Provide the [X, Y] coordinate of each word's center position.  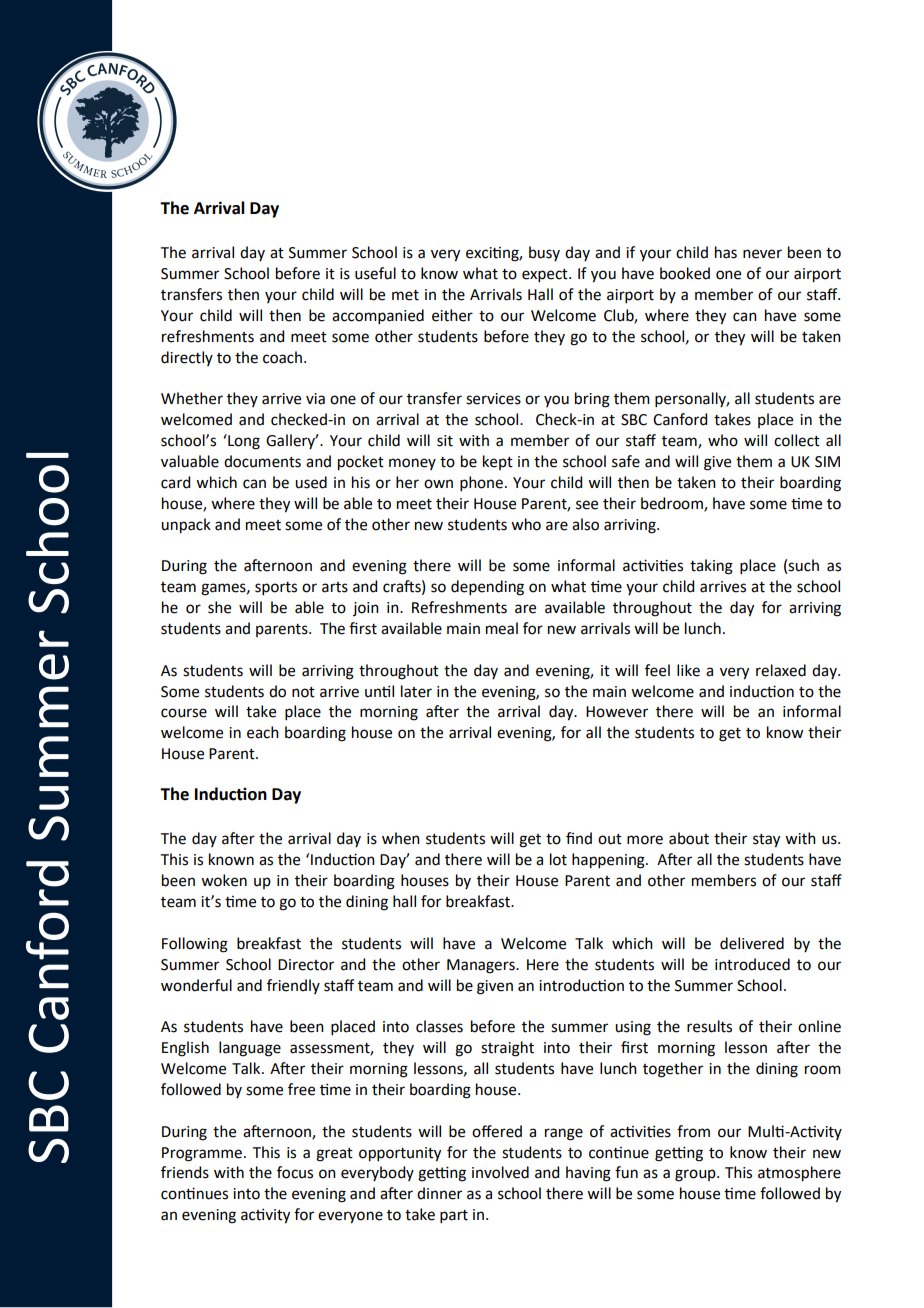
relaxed [781, 670]
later [416, 691]
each [263, 732]
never [762, 254]
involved [500, 1172]
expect [546, 275]
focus [295, 1172]
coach [282, 357]
